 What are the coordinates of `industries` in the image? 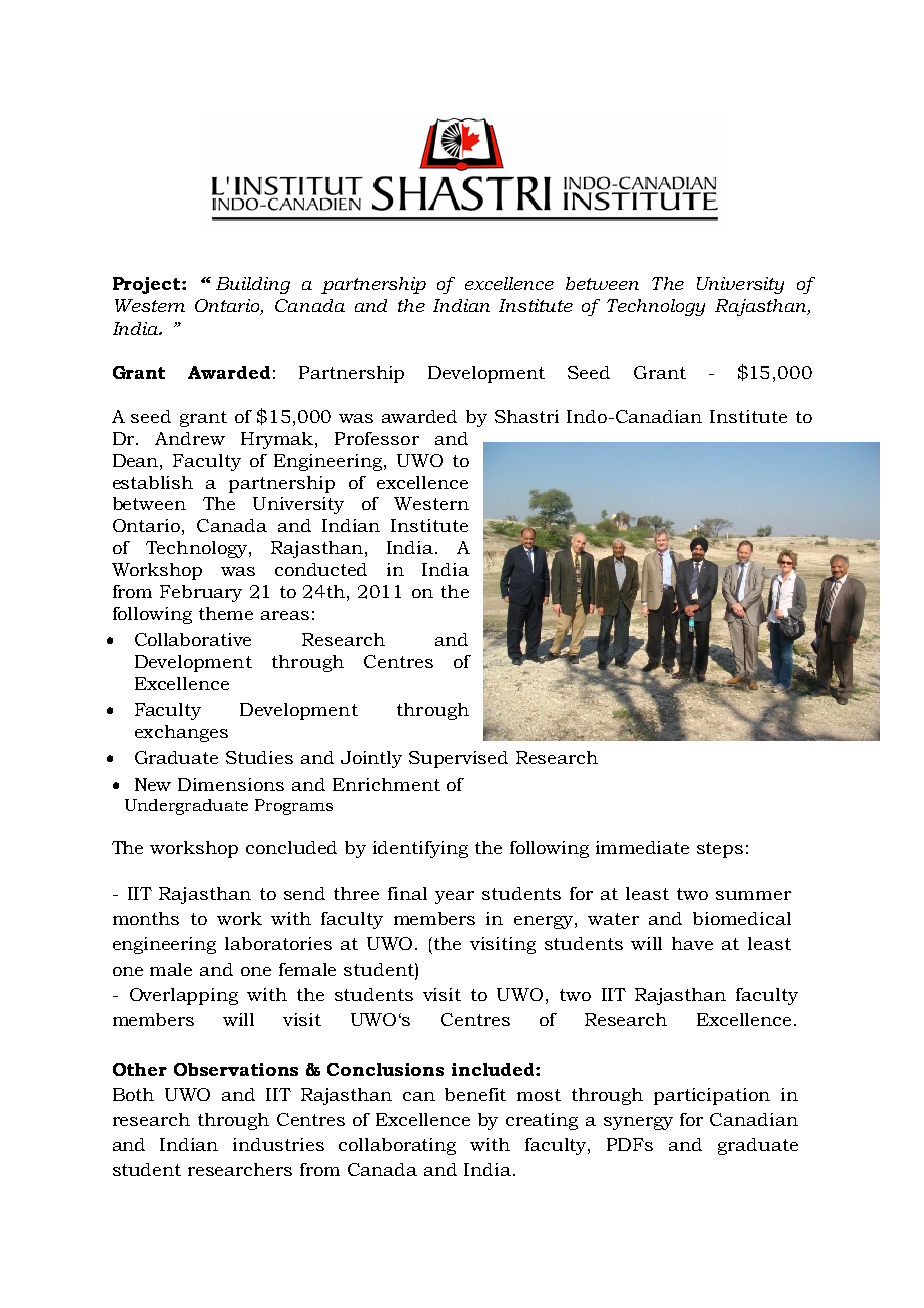 It's located at (278, 1144).
